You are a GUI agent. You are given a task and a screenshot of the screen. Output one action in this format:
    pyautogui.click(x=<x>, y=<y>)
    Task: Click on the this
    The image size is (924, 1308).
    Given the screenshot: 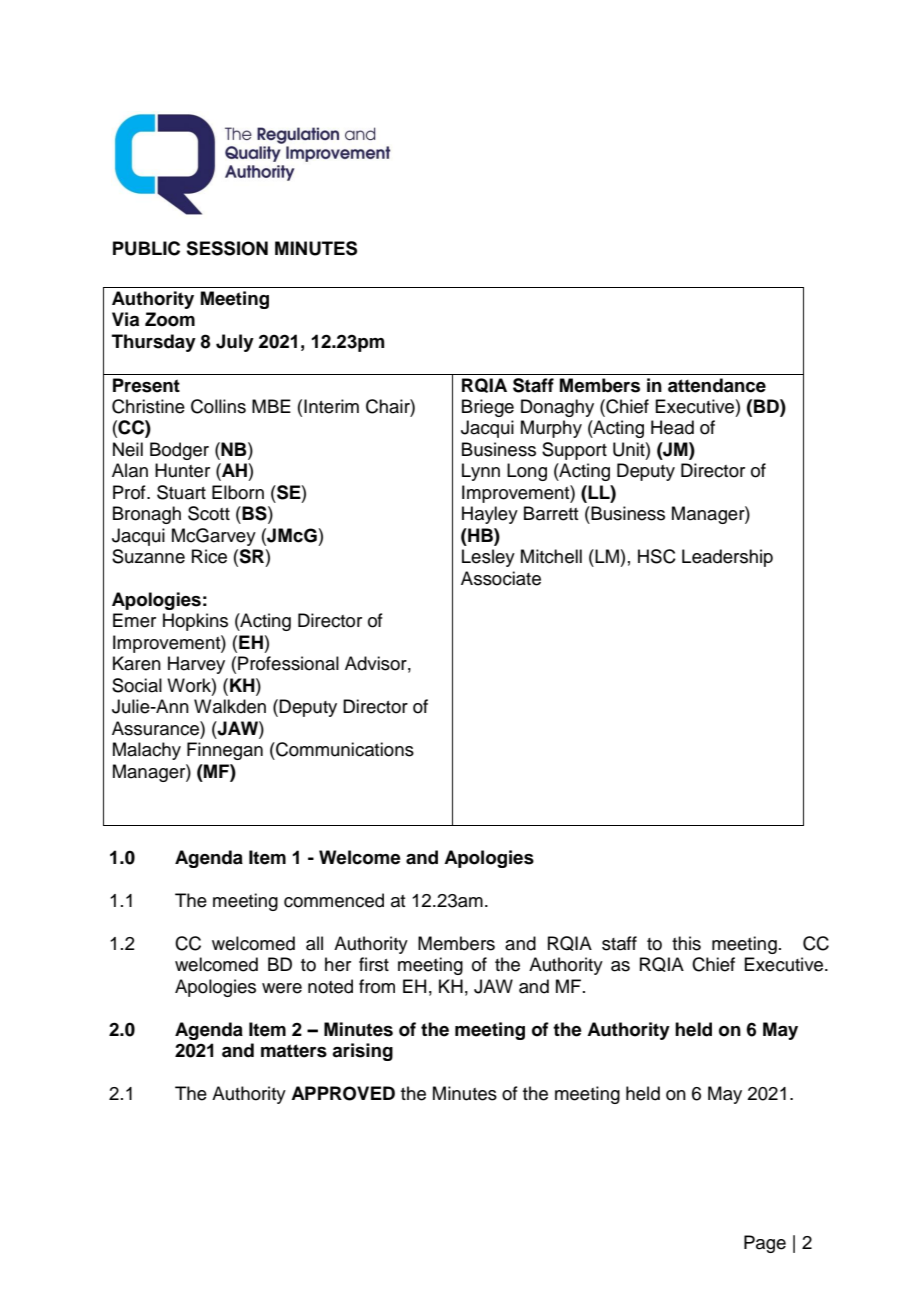 What is the action you would take?
    pyautogui.click(x=686, y=943)
